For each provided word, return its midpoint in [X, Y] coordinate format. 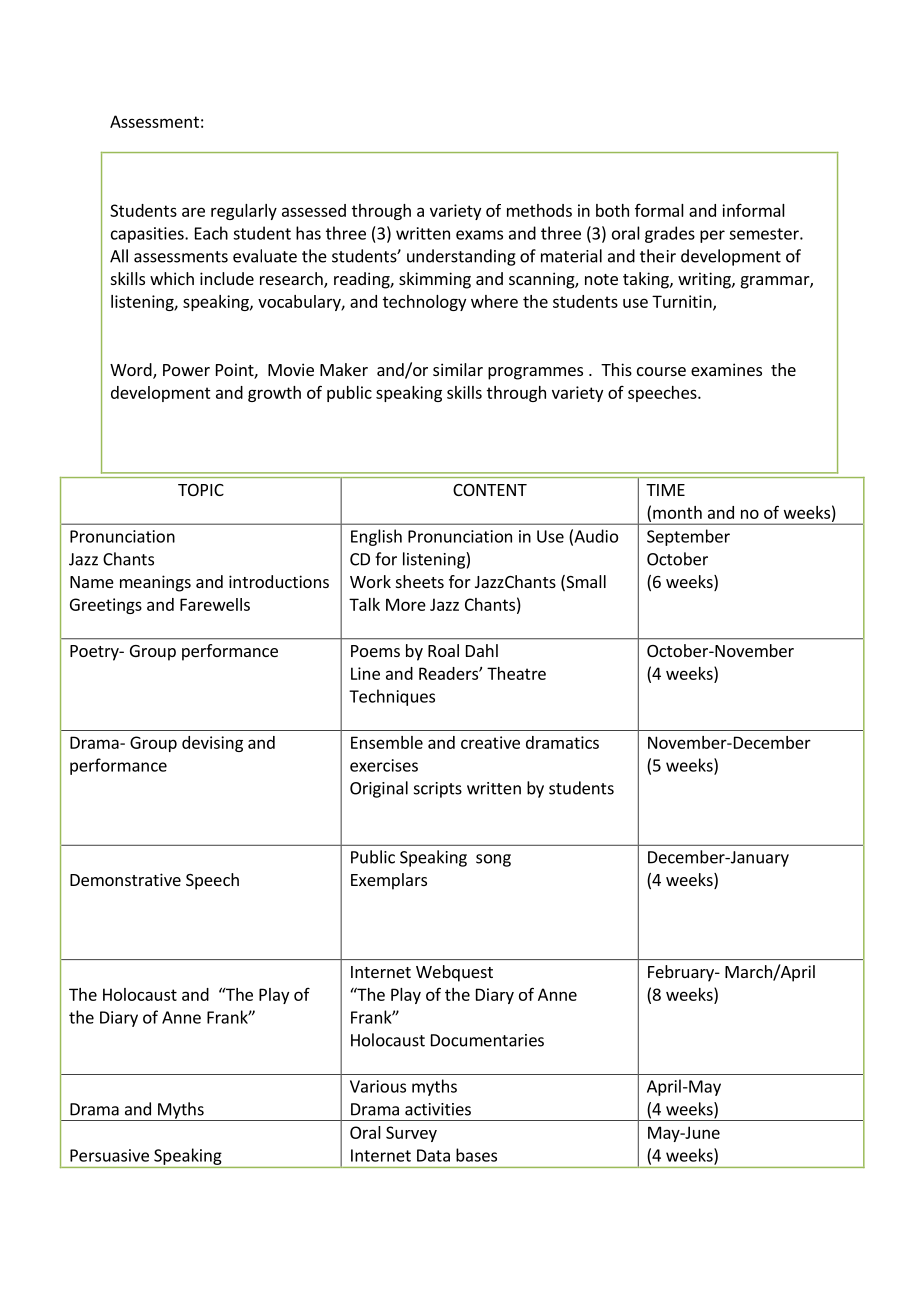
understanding [461, 257]
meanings [155, 583]
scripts [438, 790]
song [493, 860]
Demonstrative [125, 879]
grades [670, 234]
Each [211, 233]
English [376, 537]
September [688, 537]
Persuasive [109, 1155]
